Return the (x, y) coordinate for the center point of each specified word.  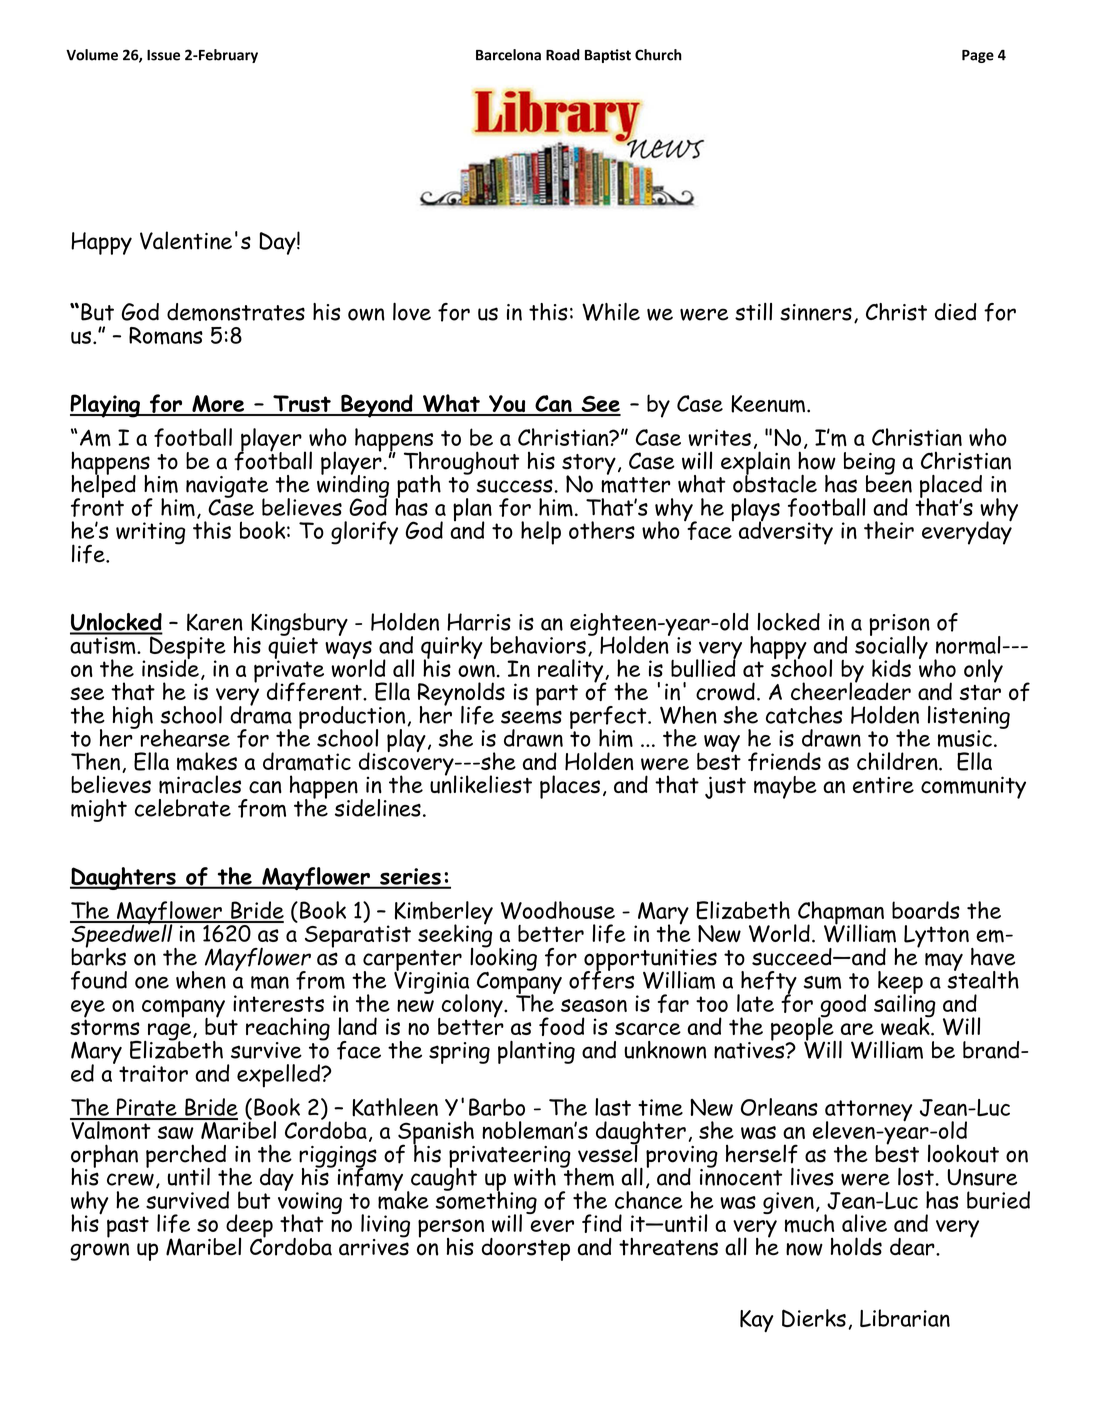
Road (563, 55)
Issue (163, 55)
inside (170, 667)
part (557, 695)
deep (249, 1227)
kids (891, 668)
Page (978, 56)
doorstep (526, 1249)
